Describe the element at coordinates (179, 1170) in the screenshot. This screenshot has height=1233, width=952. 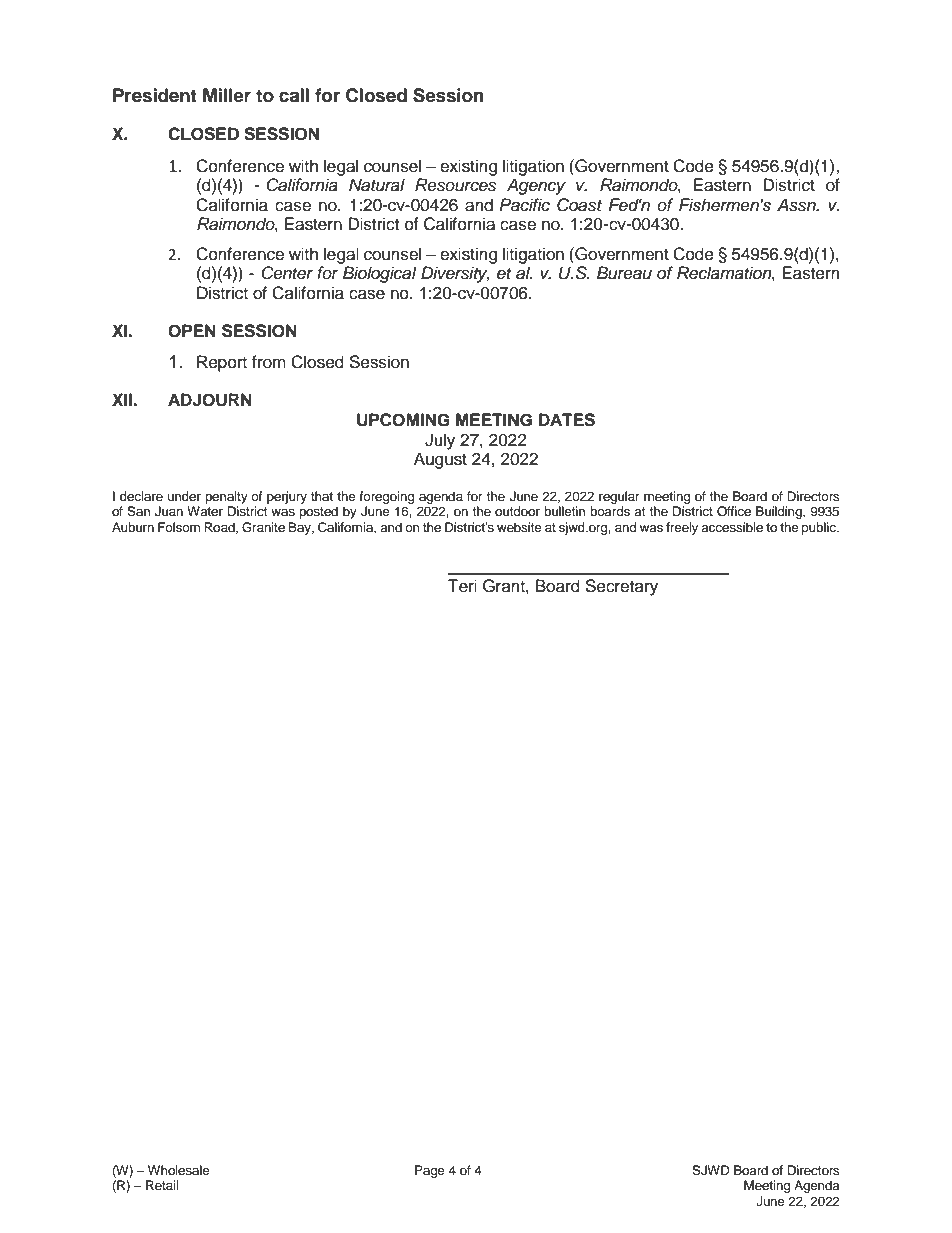
I see `Wholesale` at that location.
